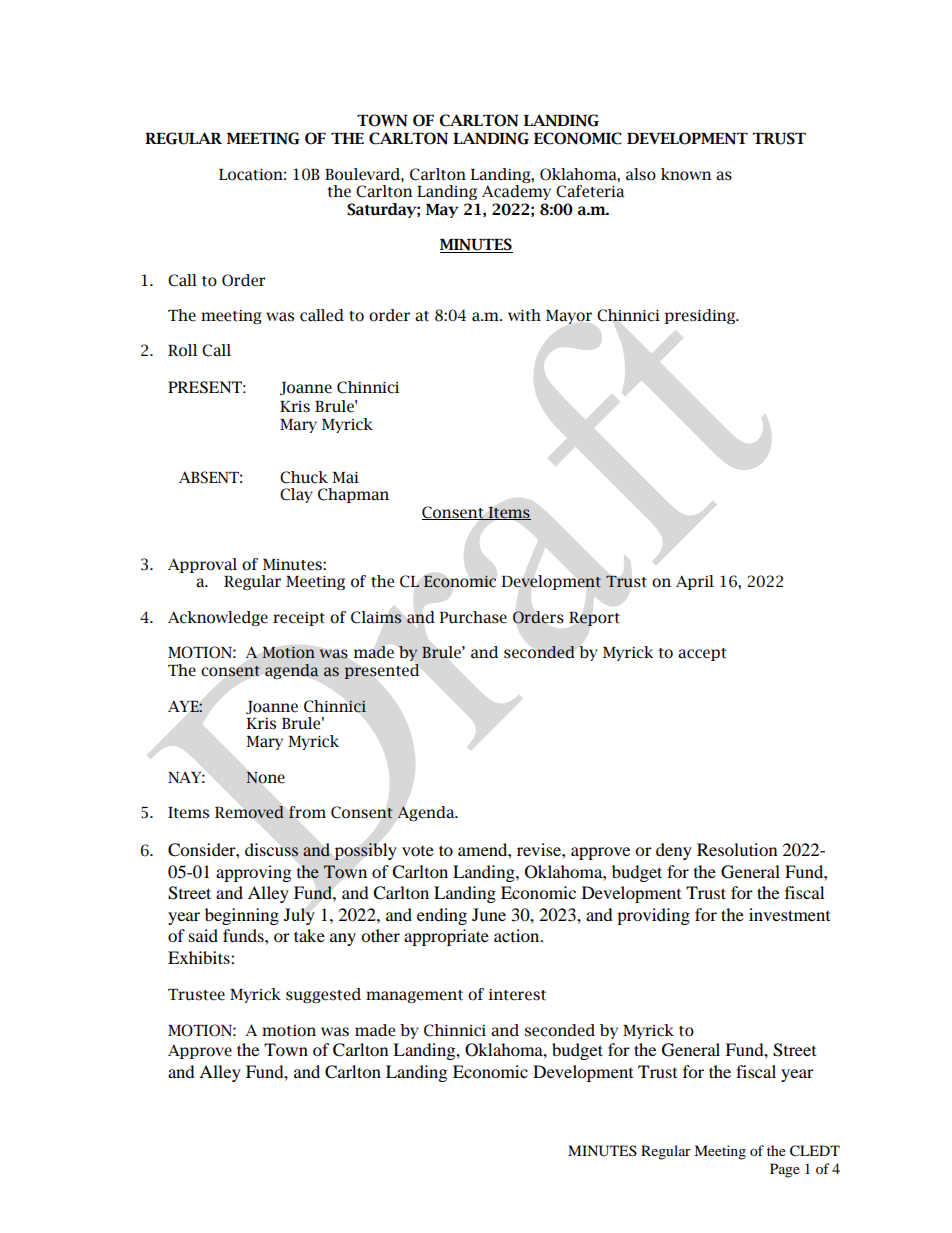 The width and height of the page is (952, 1233). I want to click on accept, so click(702, 654).
